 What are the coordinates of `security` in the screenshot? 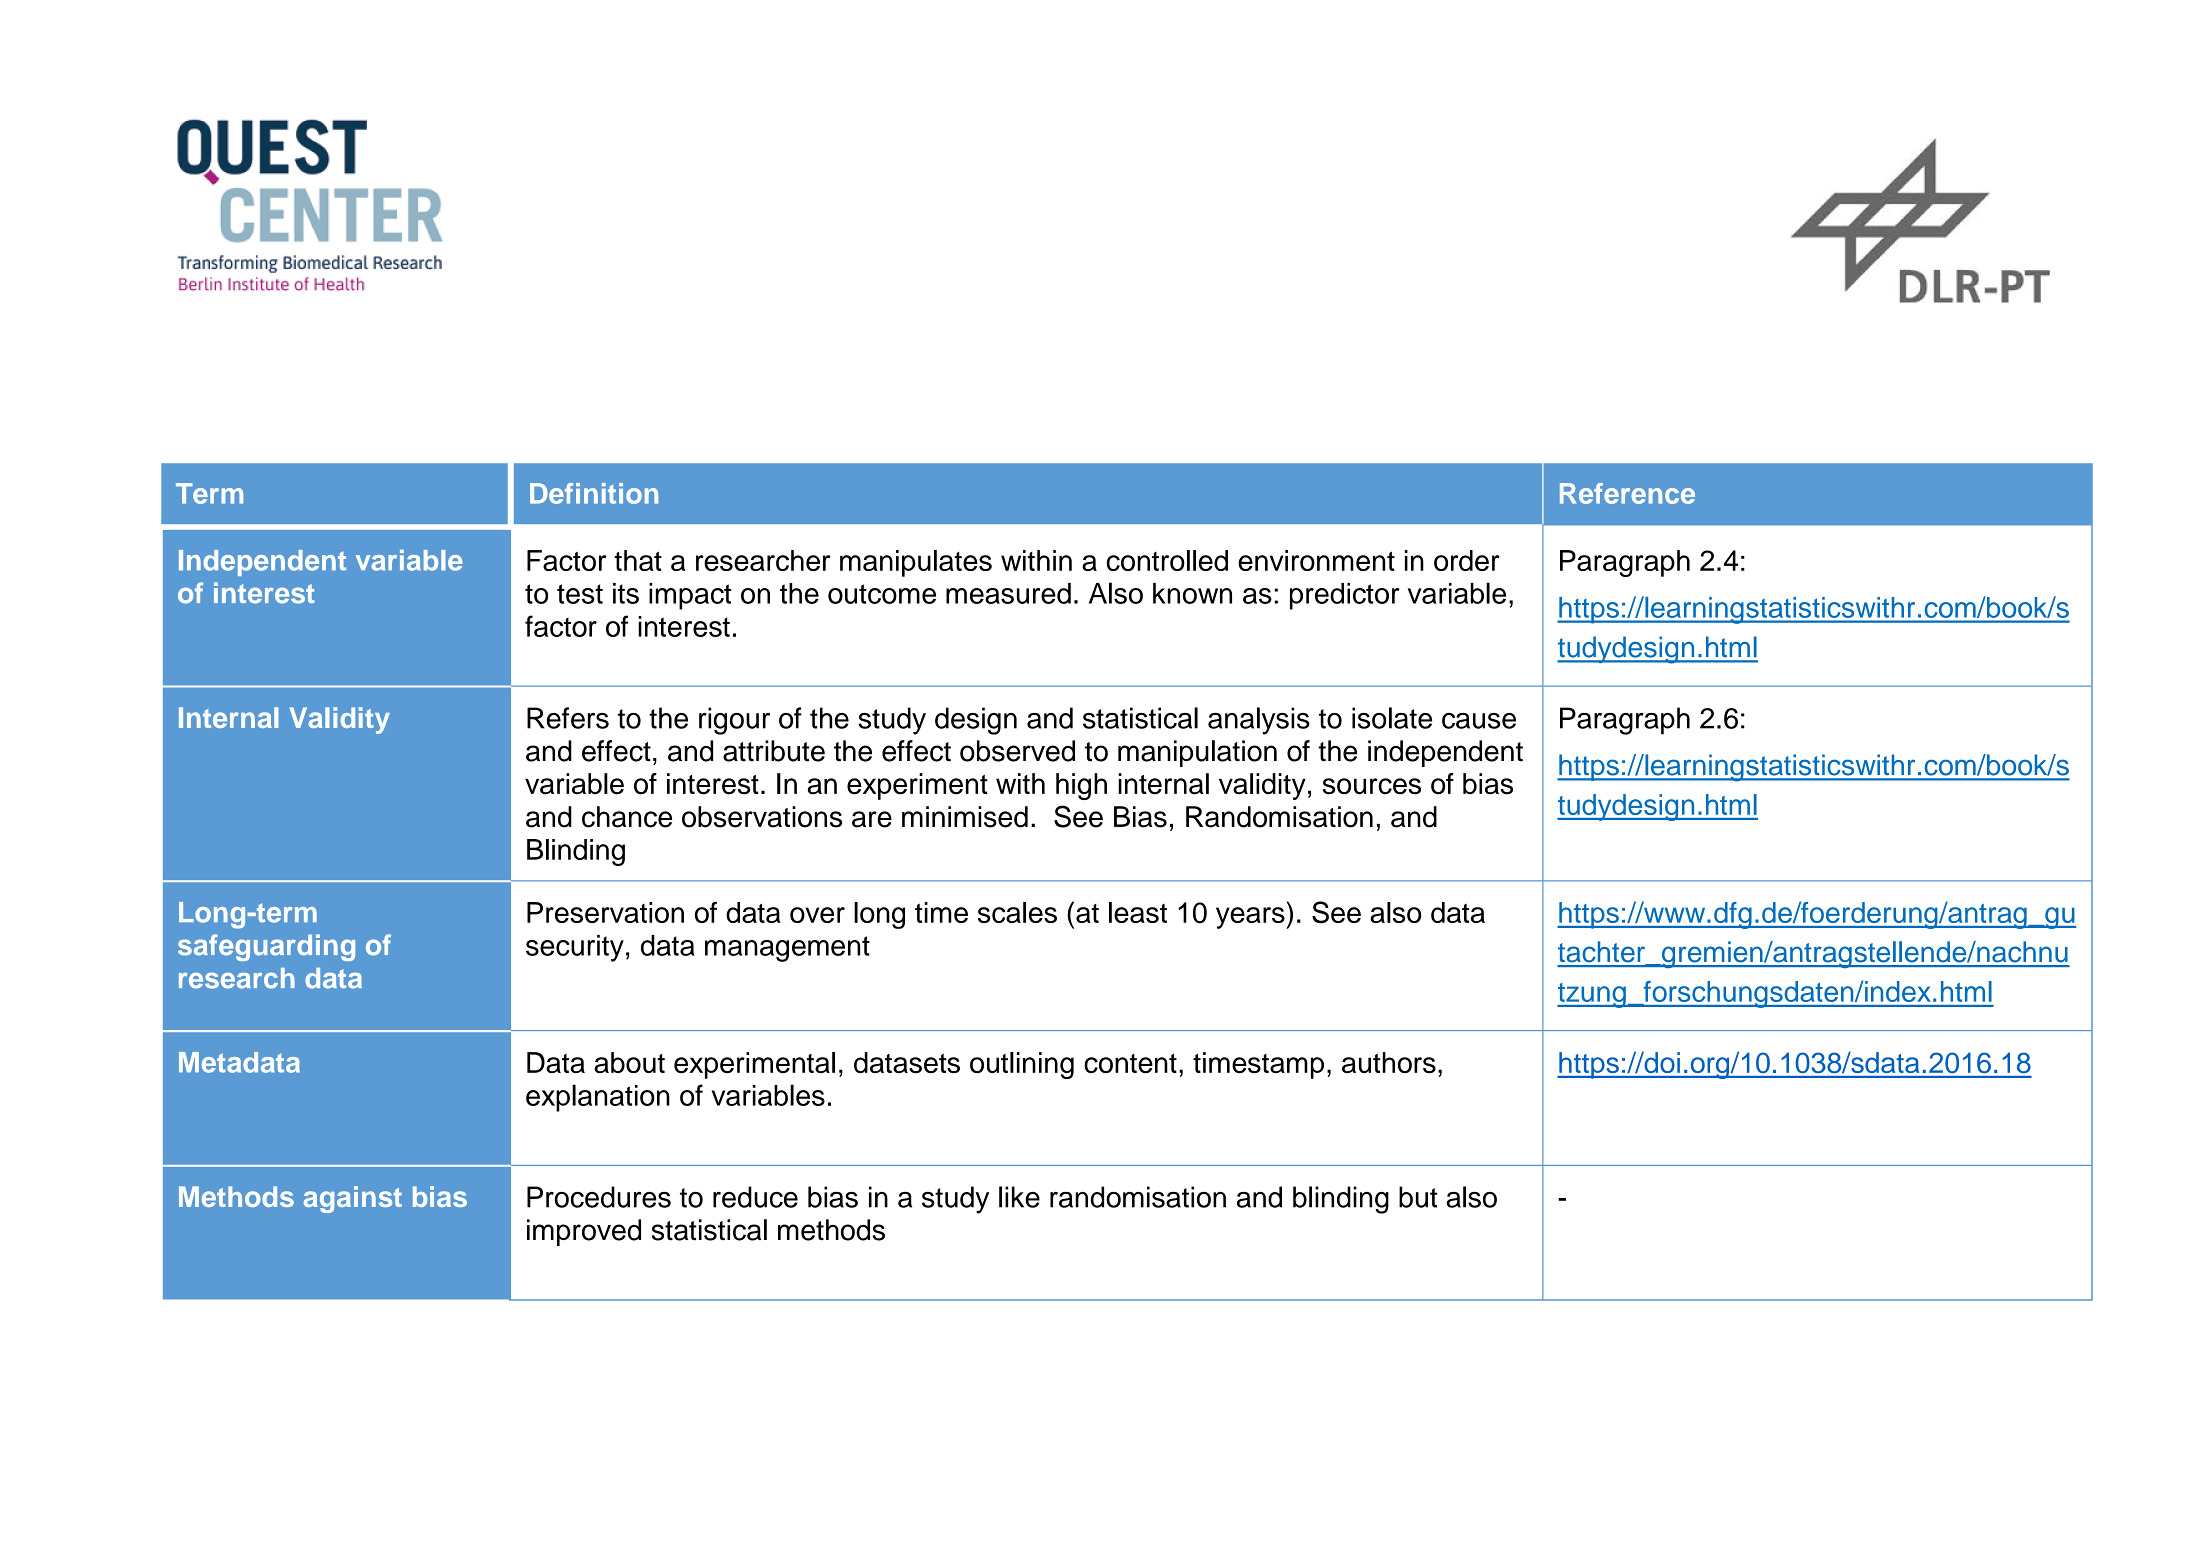 It's located at (575, 948).
